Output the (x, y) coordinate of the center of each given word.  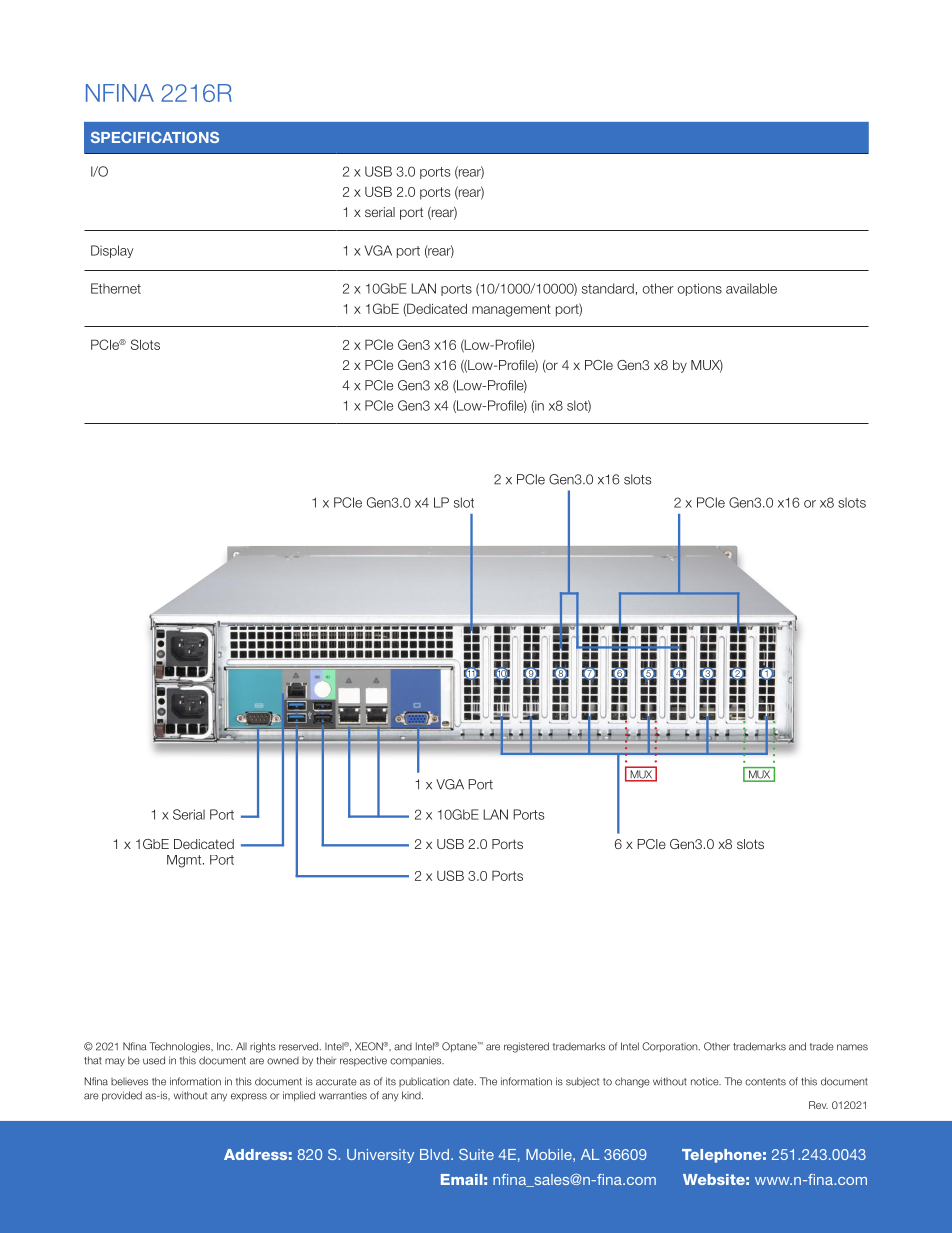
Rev (818, 1105)
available (751, 288)
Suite (476, 1154)
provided (122, 1096)
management (511, 310)
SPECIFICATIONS (155, 137)
